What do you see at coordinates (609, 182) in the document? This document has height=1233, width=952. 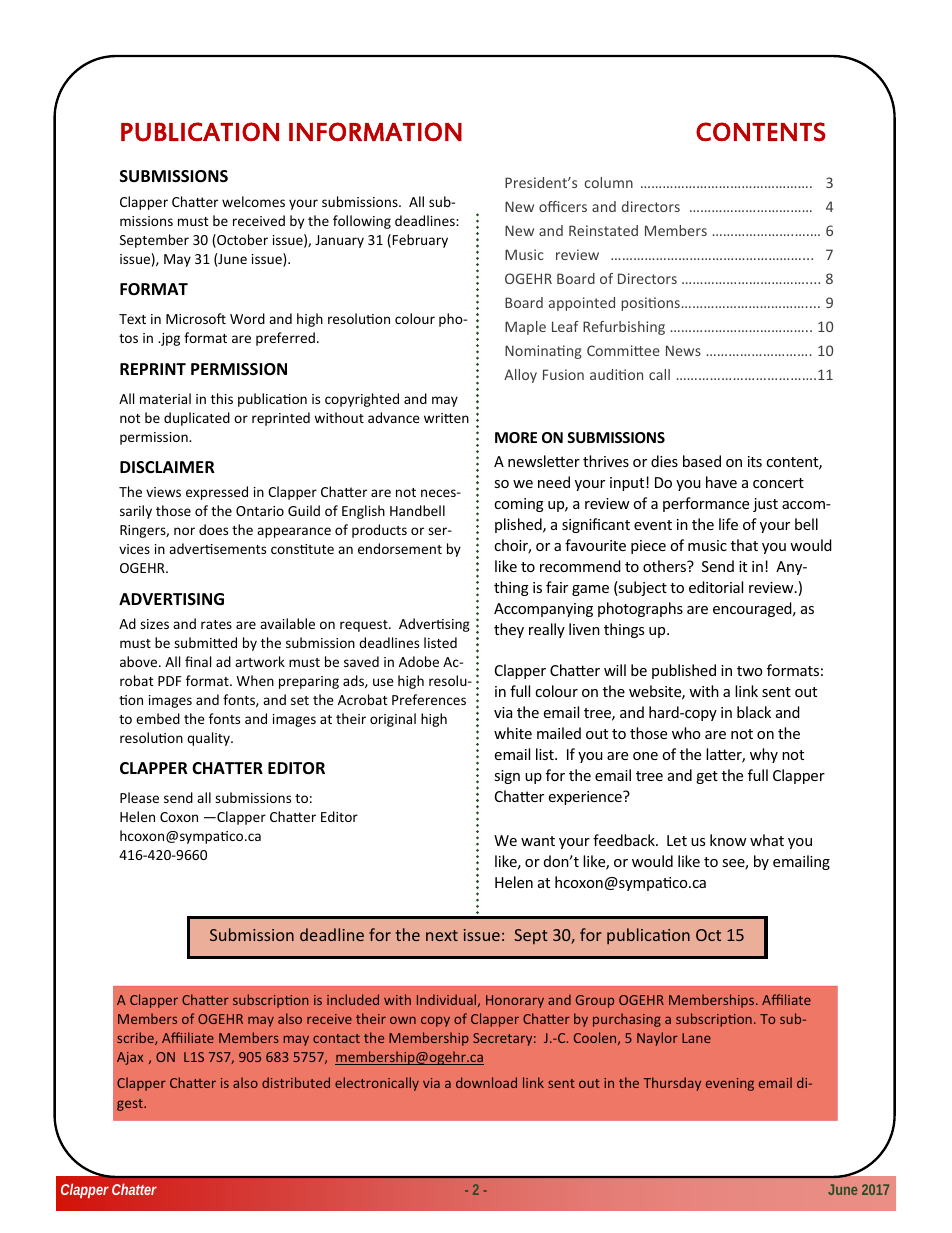 I see `column` at bounding box center [609, 182].
